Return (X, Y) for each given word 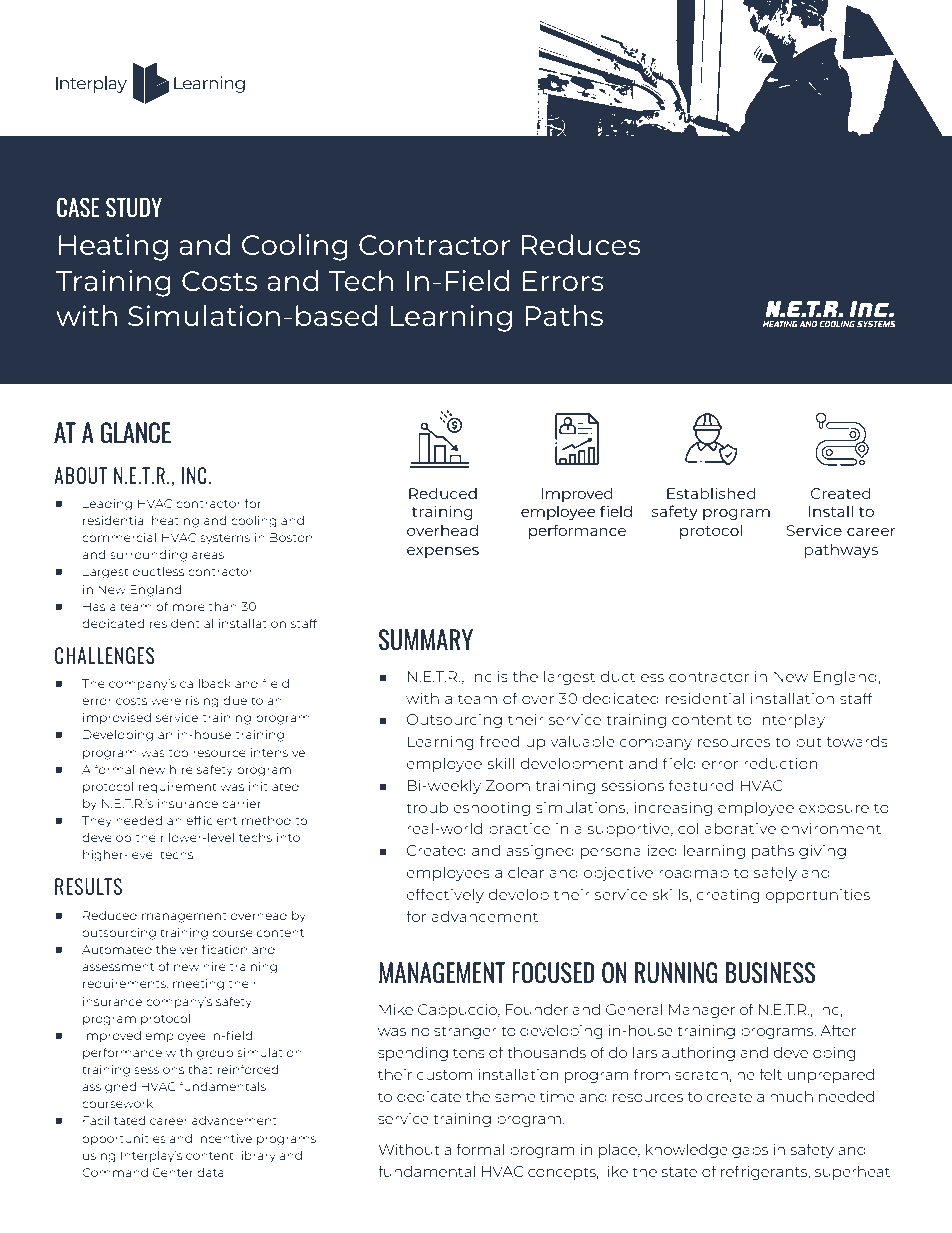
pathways (841, 550)
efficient (211, 820)
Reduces (581, 244)
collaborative (727, 828)
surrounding (148, 556)
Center (173, 1172)
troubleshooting (468, 808)
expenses (443, 552)
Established (711, 493)
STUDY (134, 207)
